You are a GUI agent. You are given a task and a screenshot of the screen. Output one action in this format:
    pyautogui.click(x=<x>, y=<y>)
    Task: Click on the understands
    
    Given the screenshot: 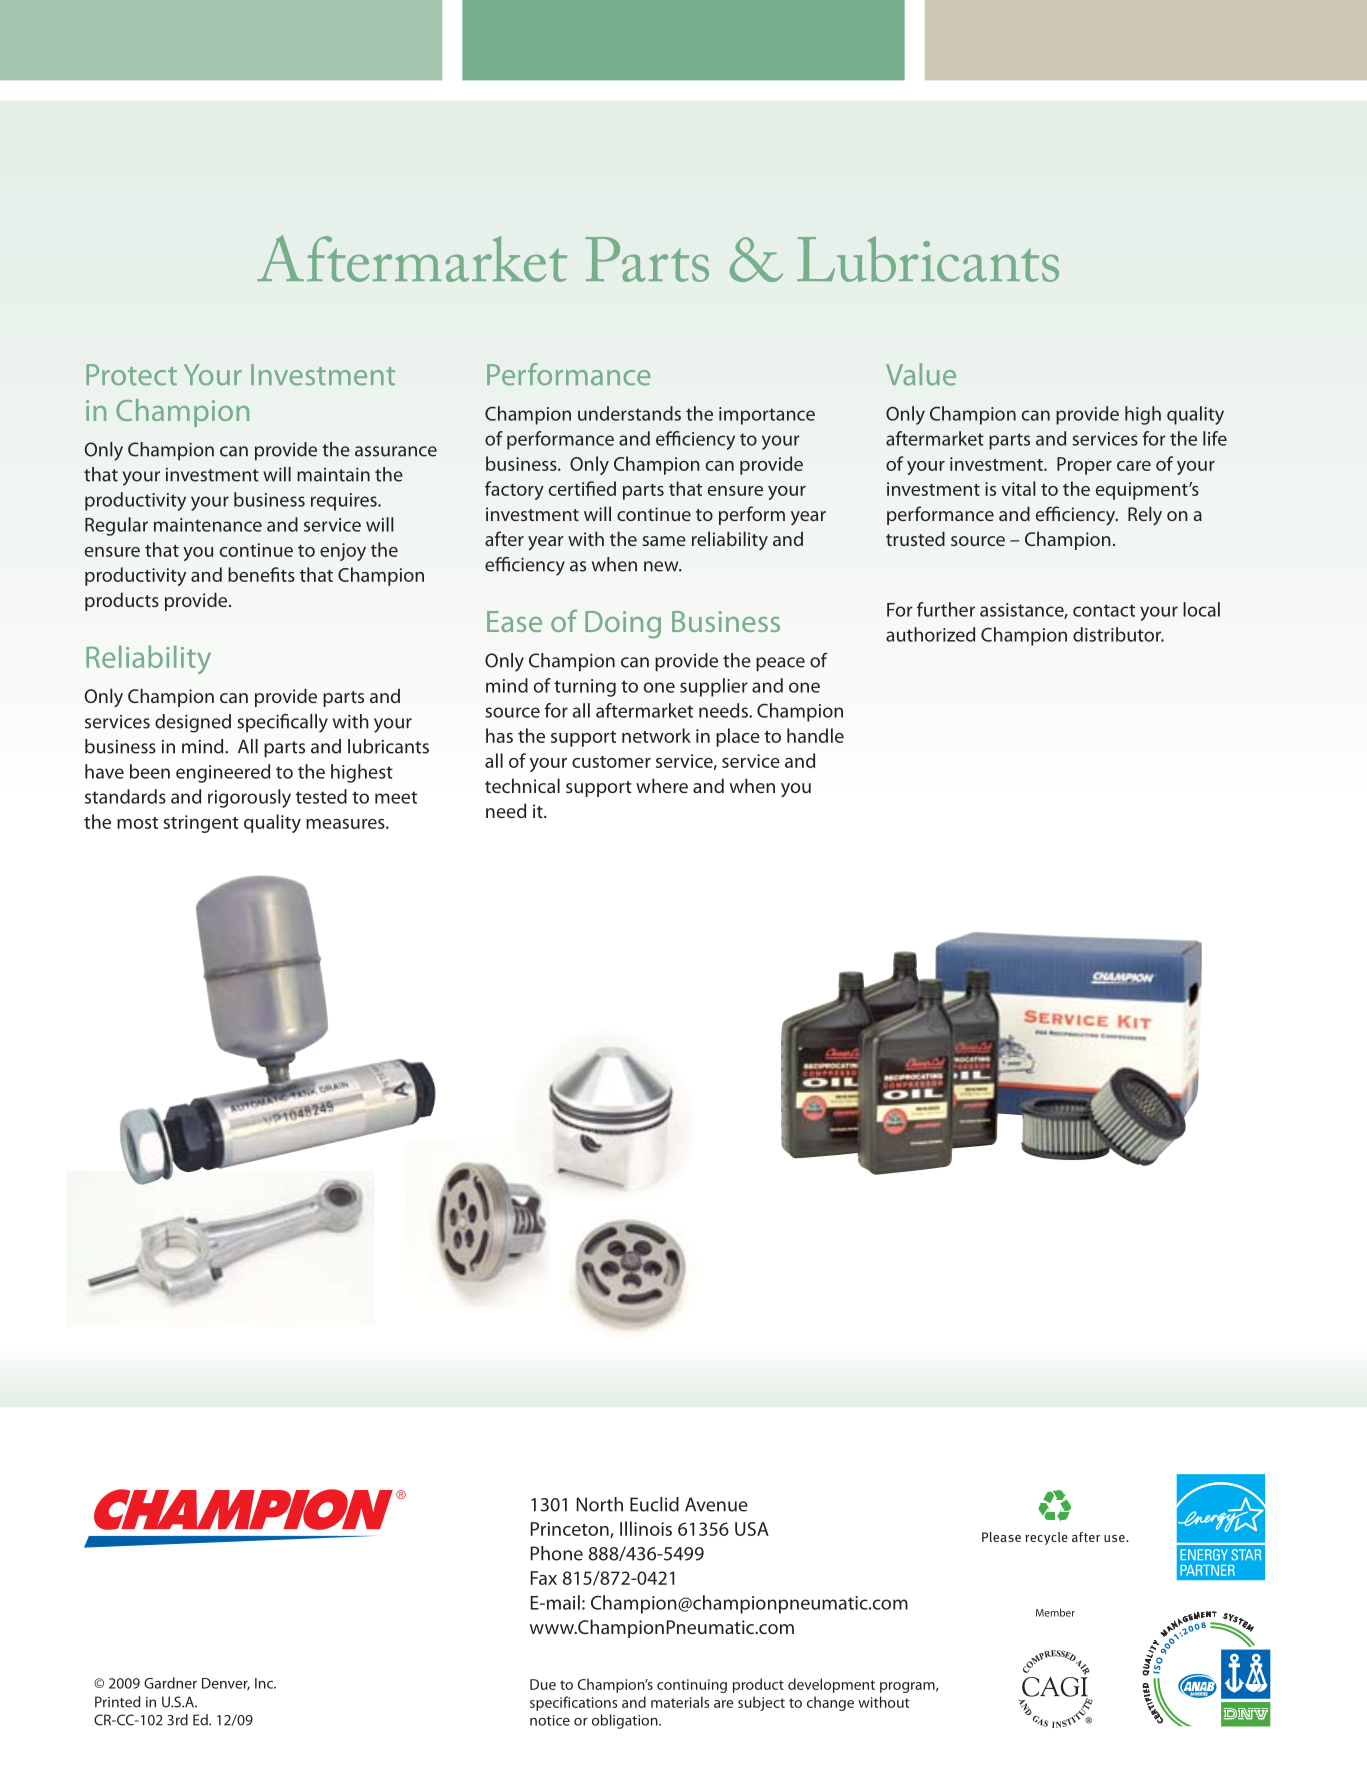 What is the action you would take?
    pyautogui.click(x=629, y=413)
